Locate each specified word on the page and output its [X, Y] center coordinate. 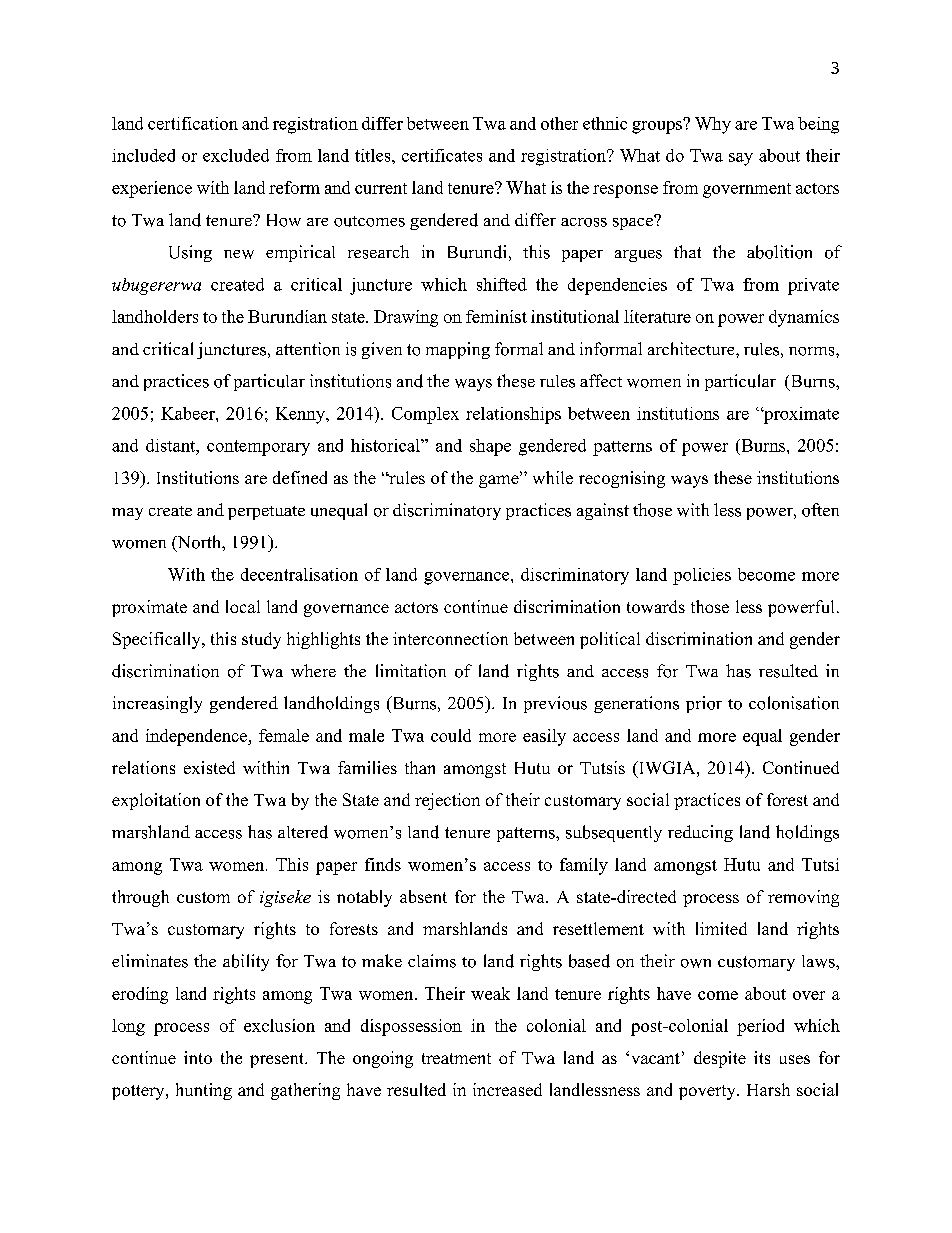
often [820, 510]
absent [423, 896]
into [198, 1057]
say [741, 159]
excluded [236, 155]
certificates [442, 155]
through [140, 898]
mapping [458, 350]
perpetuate [266, 513]
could [451, 735]
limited [721, 928]
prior [704, 704]
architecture [692, 348]
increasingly [157, 704]
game [500, 481]
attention [308, 349]
